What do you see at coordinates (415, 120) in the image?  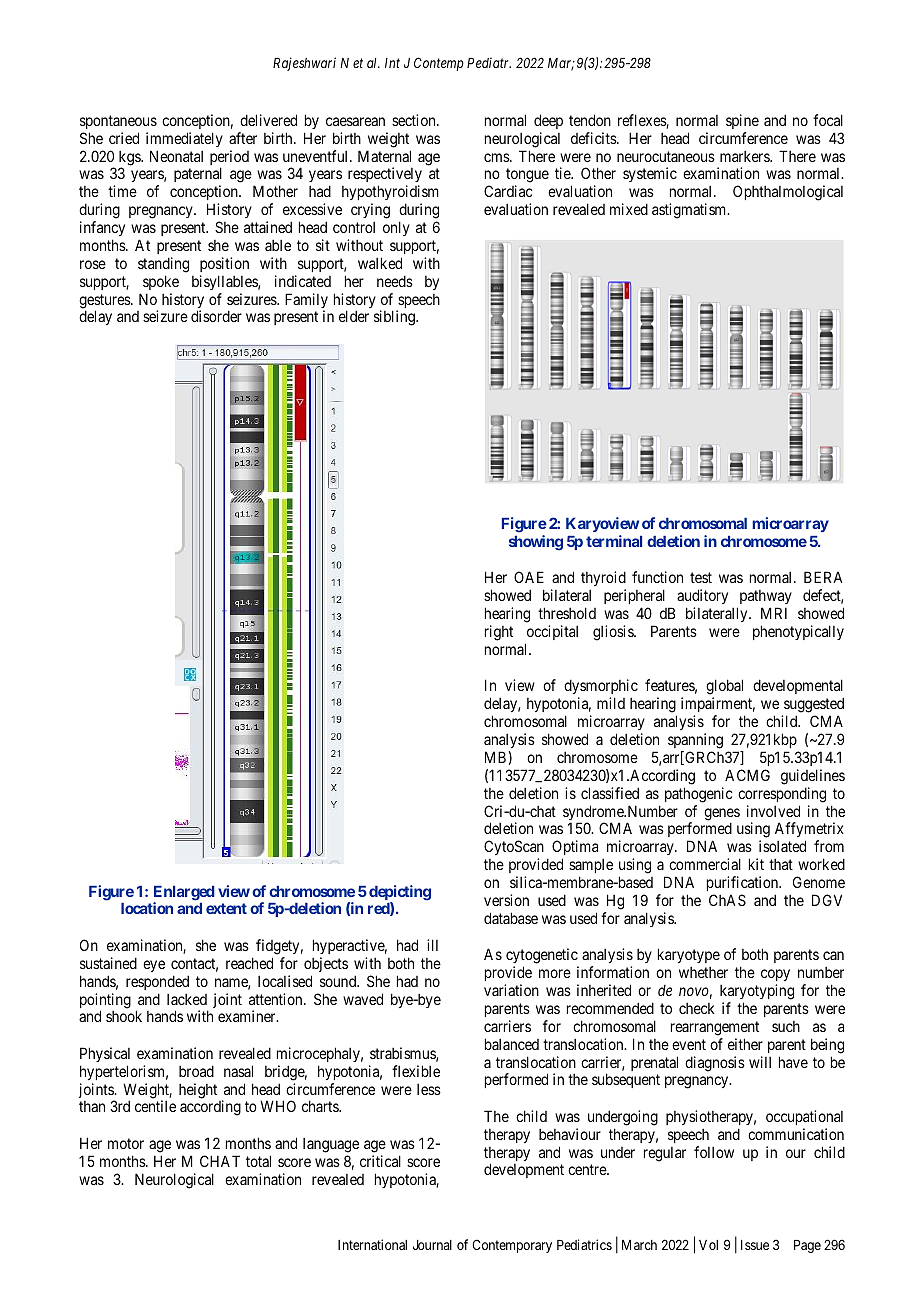 I see `section` at bounding box center [415, 120].
